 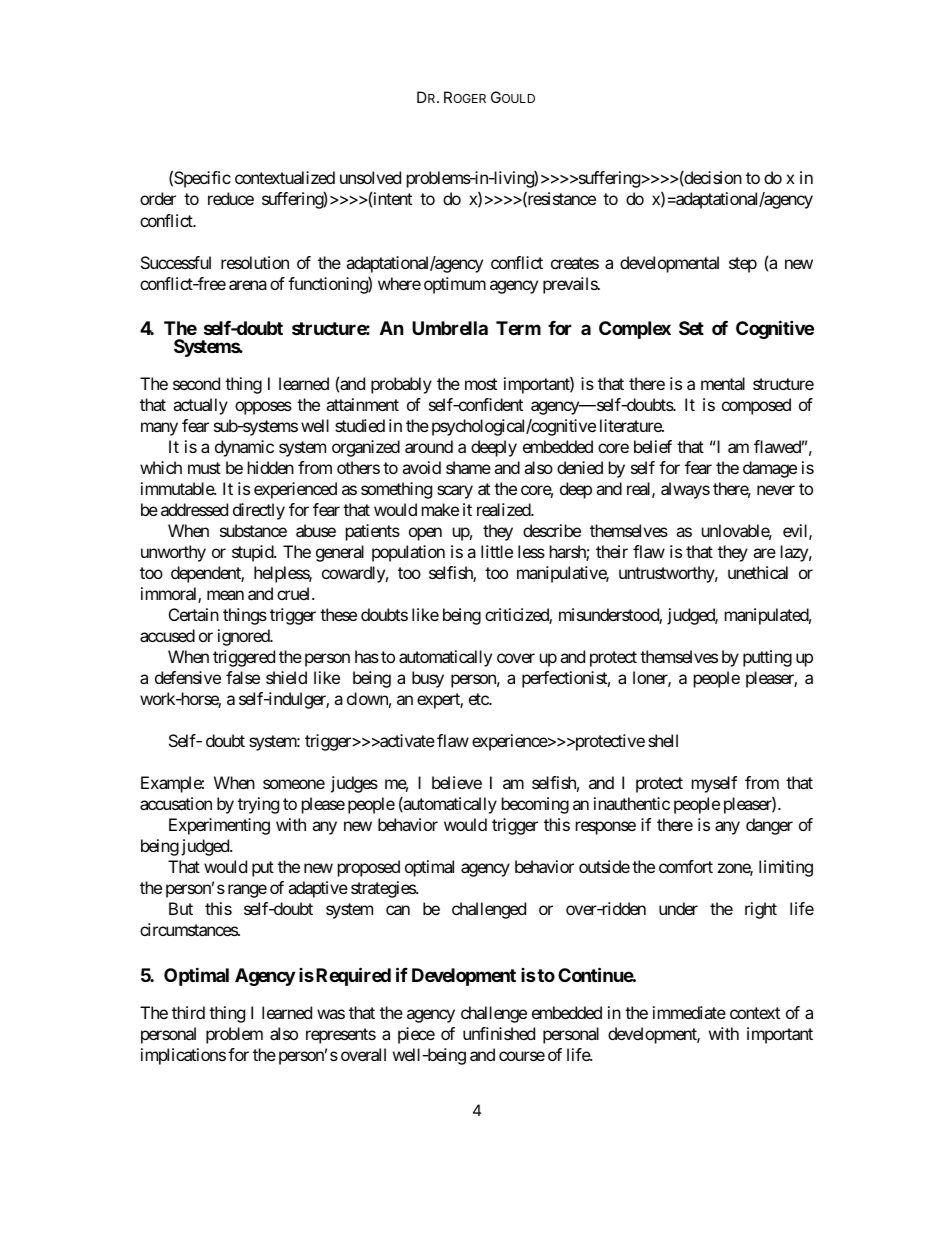 I want to click on unfinished, so click(x=499, y=1033).
